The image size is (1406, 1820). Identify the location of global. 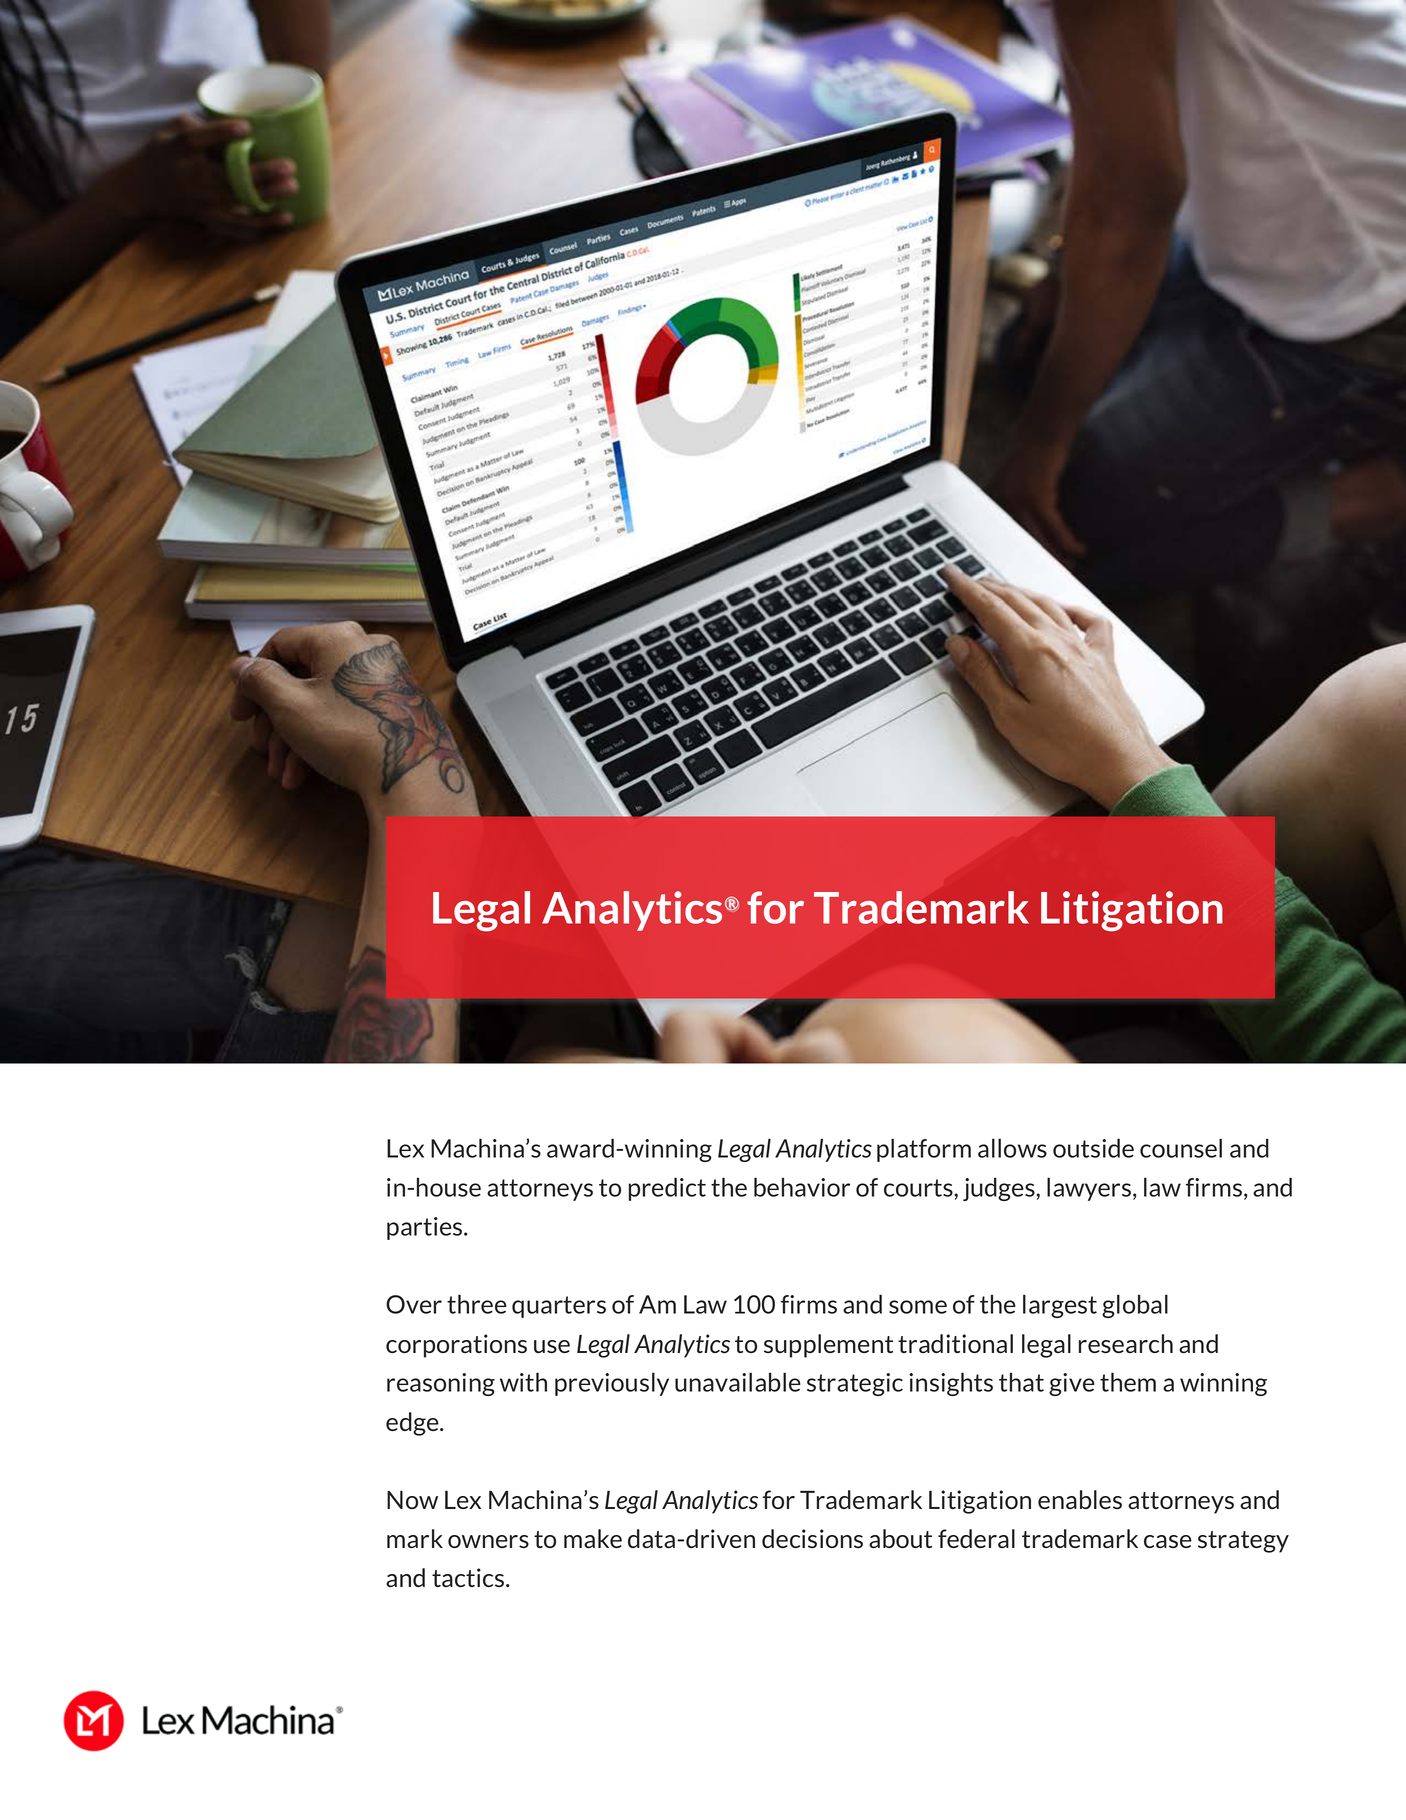
(1135, 1306).
